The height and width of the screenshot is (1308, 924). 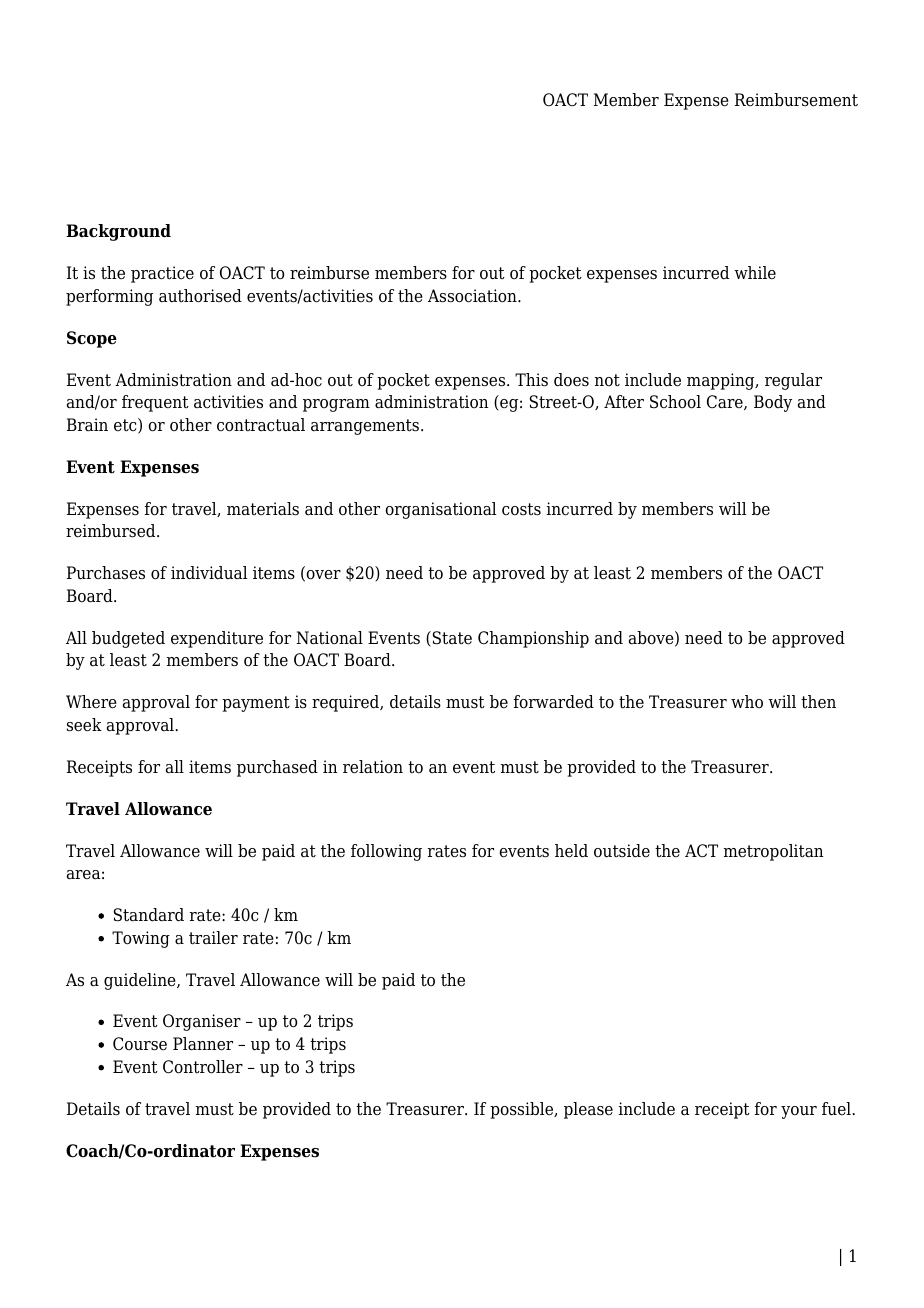 I want to click on expenditure, so click(x=217, y=639).
